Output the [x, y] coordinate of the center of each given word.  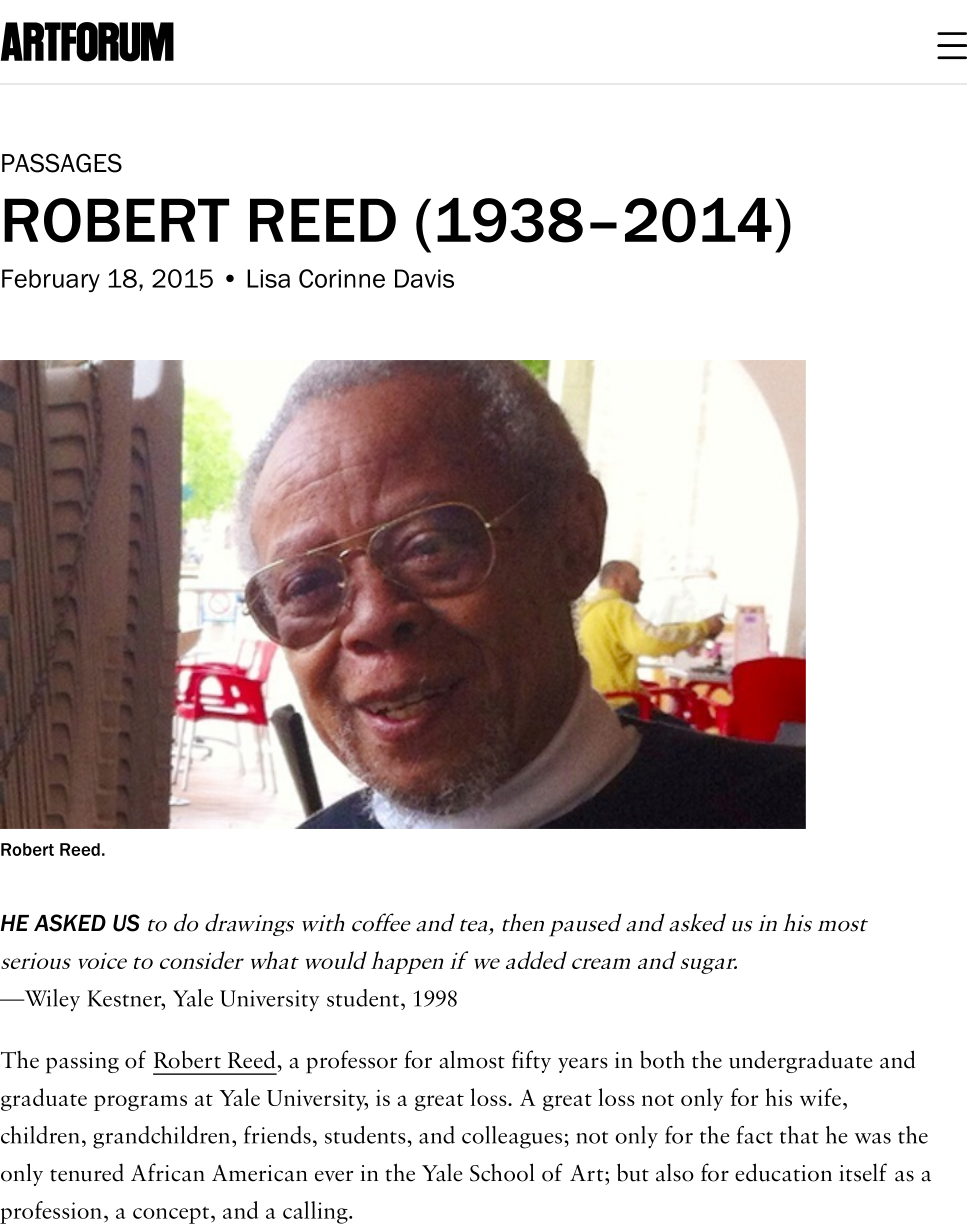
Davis [424, 278]
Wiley [51, 1000]
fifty [531, 1061]
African [168, 1172]
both [662, 1059]
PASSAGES [62, 163]
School [502, 1172]
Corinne [342, 278]
